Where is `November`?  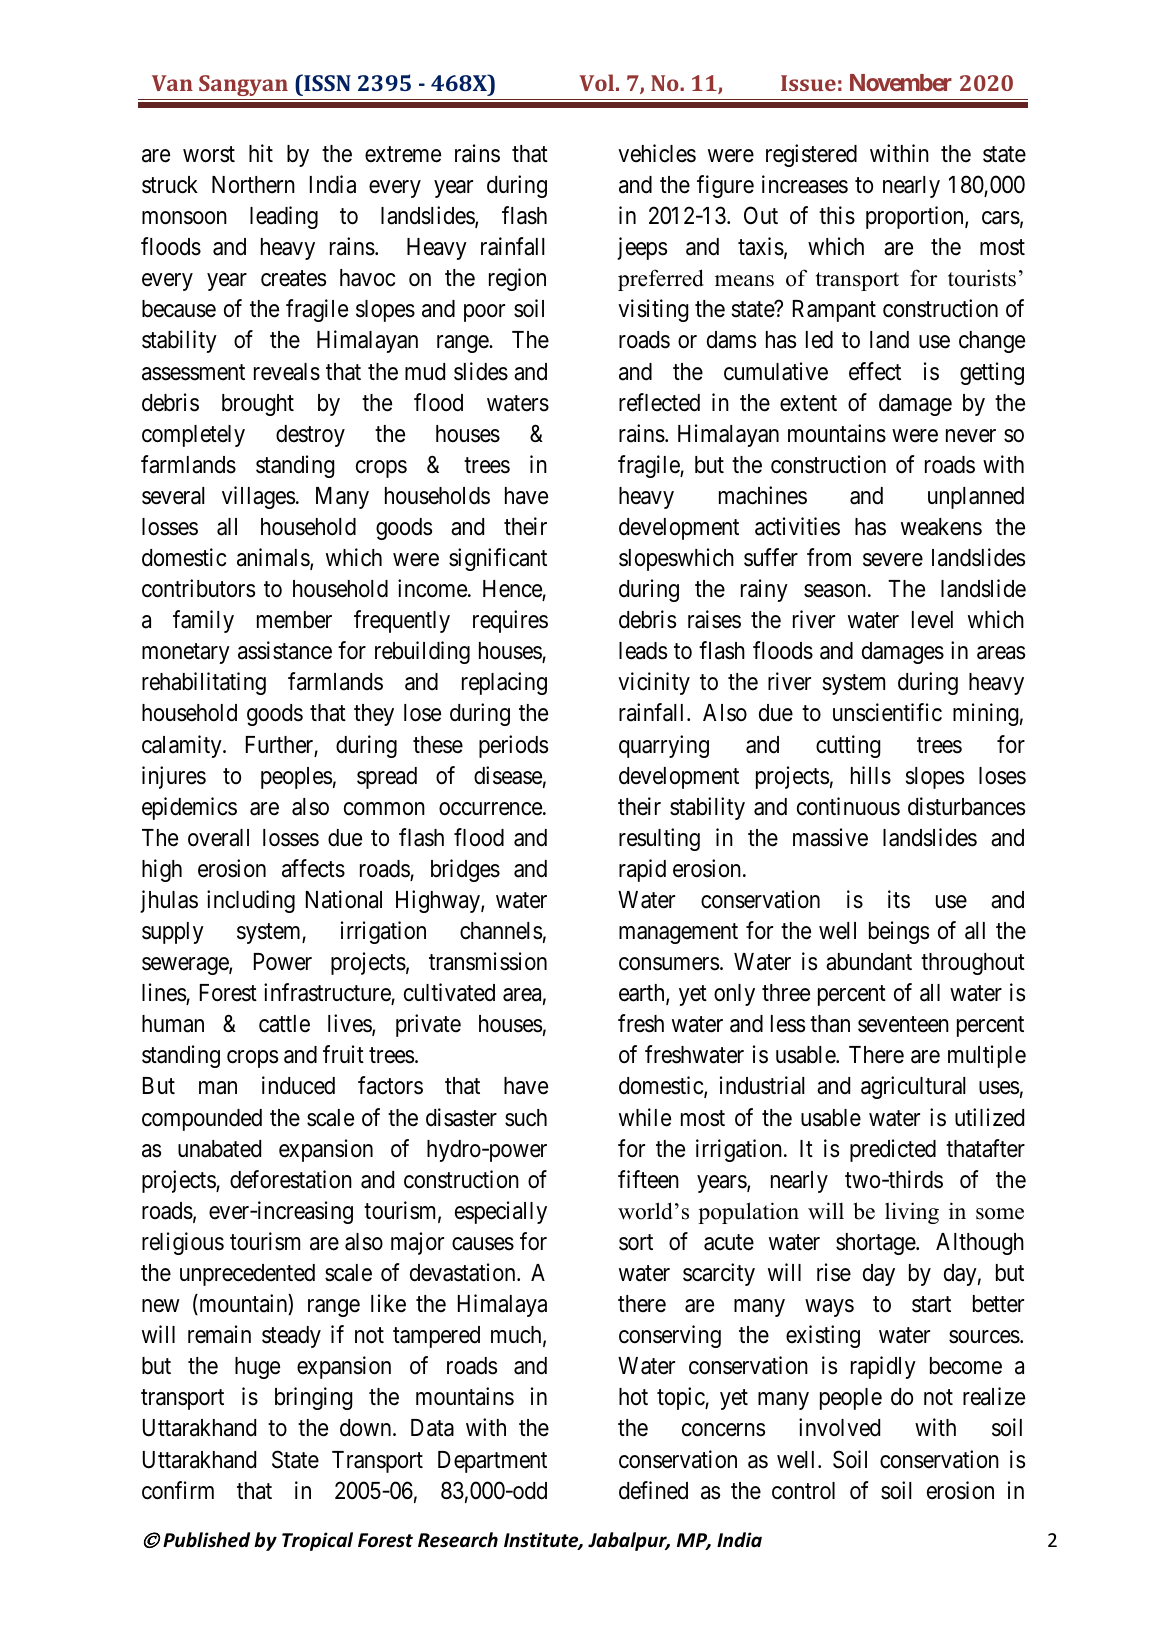 November is located at coordinates (901, 82).
